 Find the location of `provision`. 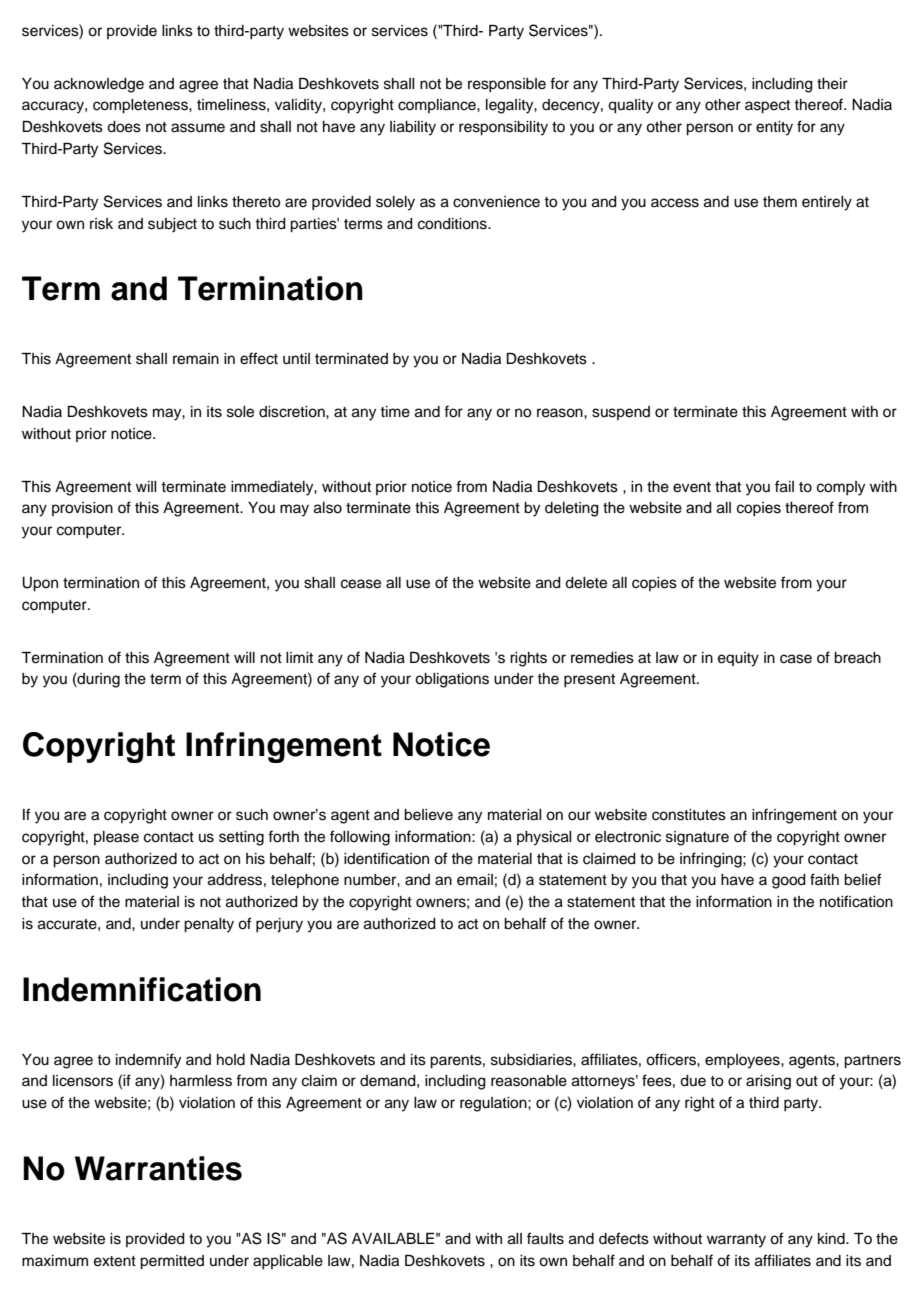

provision is located at coordinates (82, 509).
